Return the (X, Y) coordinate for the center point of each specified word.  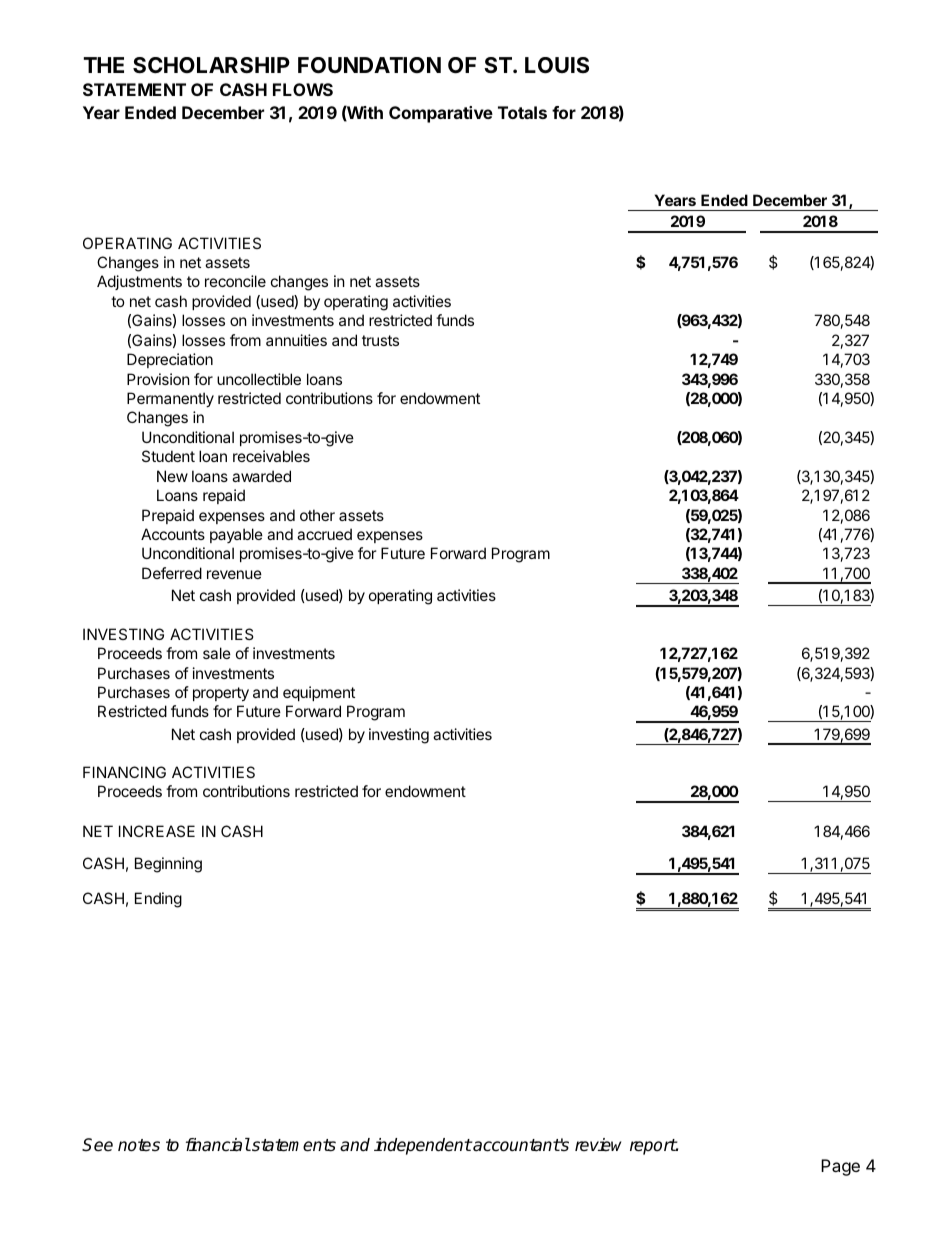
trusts (380, 340)
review (598, 1145)
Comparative (441, 114)
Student (168, 456)
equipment (319, 693)
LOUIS (557, 65)
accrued (324, 534)
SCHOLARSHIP (211, 65)
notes (139, 1145)
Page (840, 1167)
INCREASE (157, 831)
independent (423, 1146)
